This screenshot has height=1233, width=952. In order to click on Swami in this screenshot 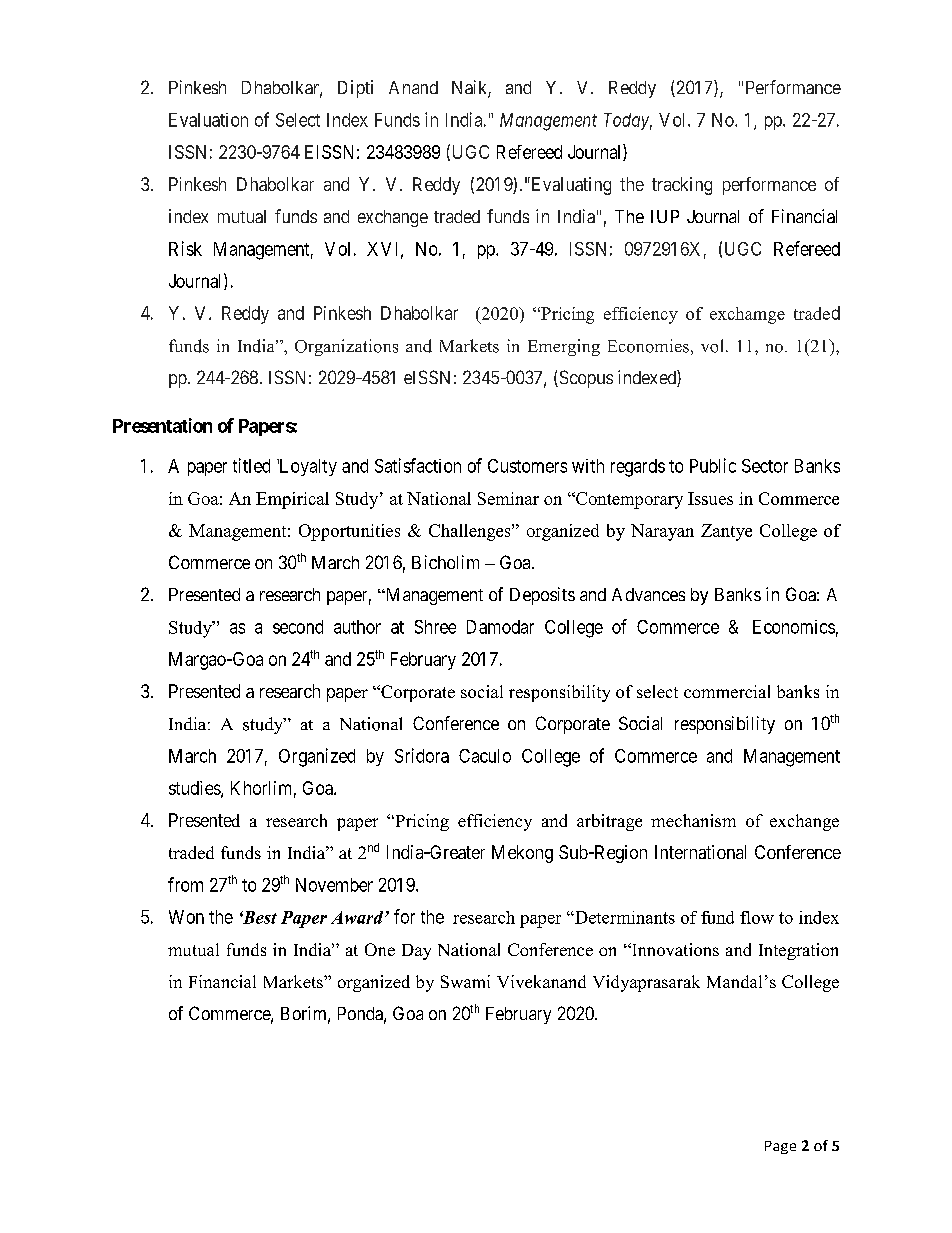, I will do `click(465, 981)`.
